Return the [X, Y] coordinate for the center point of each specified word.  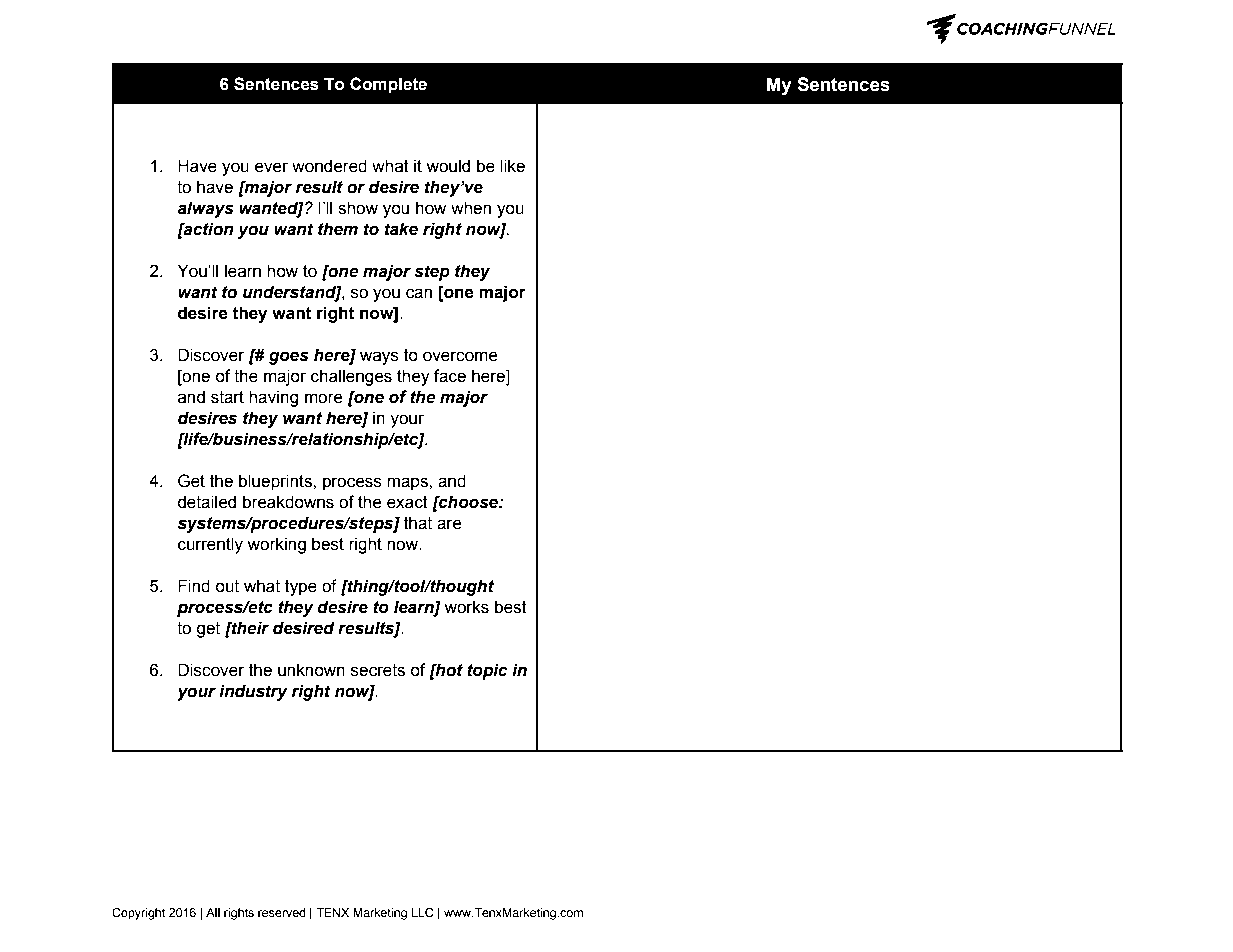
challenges [351, 377]
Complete [388, 85]
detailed [206, 502]
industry [253, 692]
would [448, 166]
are [449, 524]
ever [271, 167]
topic [487, 671]
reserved [281, 912]
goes [289, 358]
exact [407, 502]
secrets [378, 670]
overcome [460, 356]
